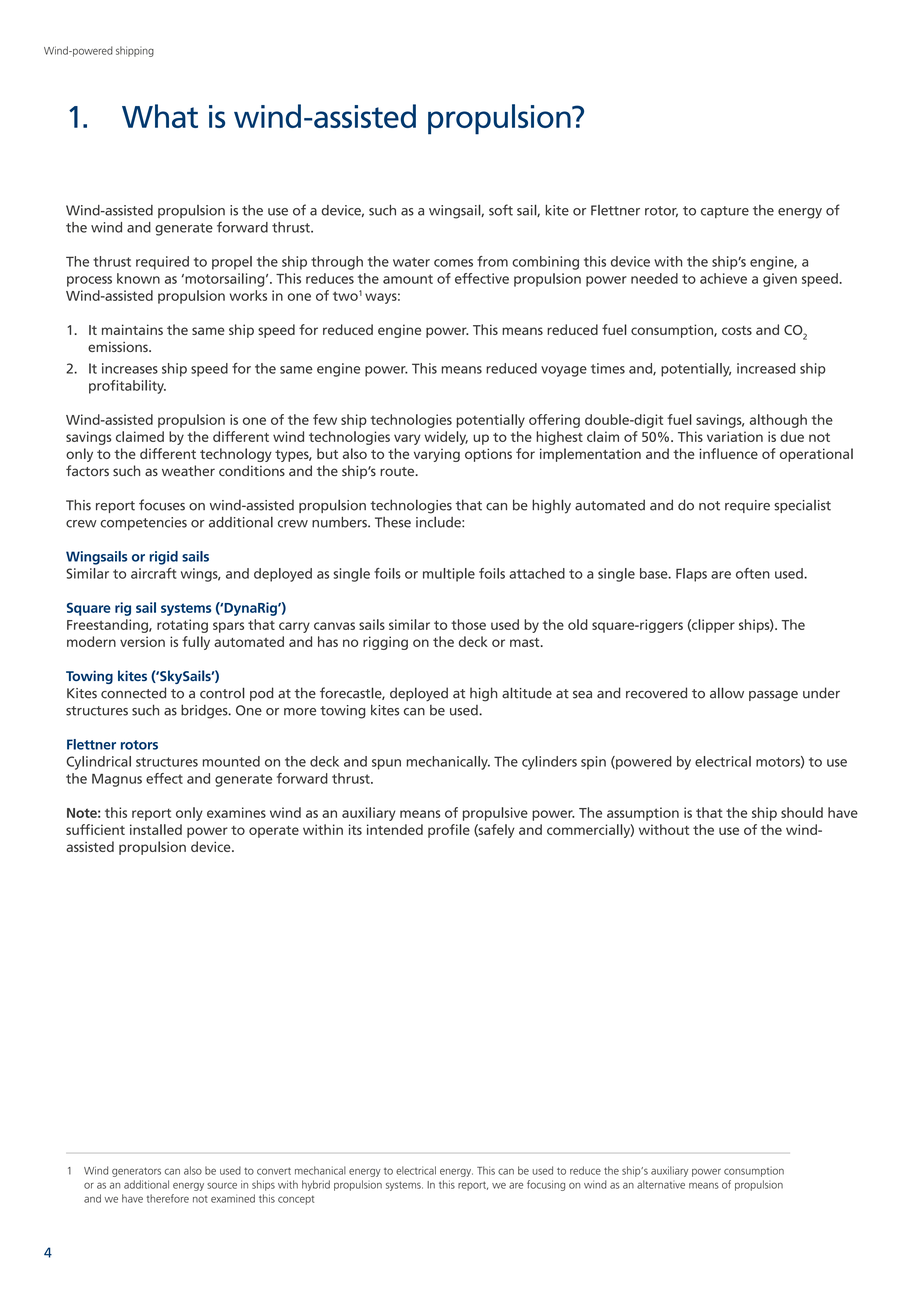  I want to click on capture, so click(725, 212).
